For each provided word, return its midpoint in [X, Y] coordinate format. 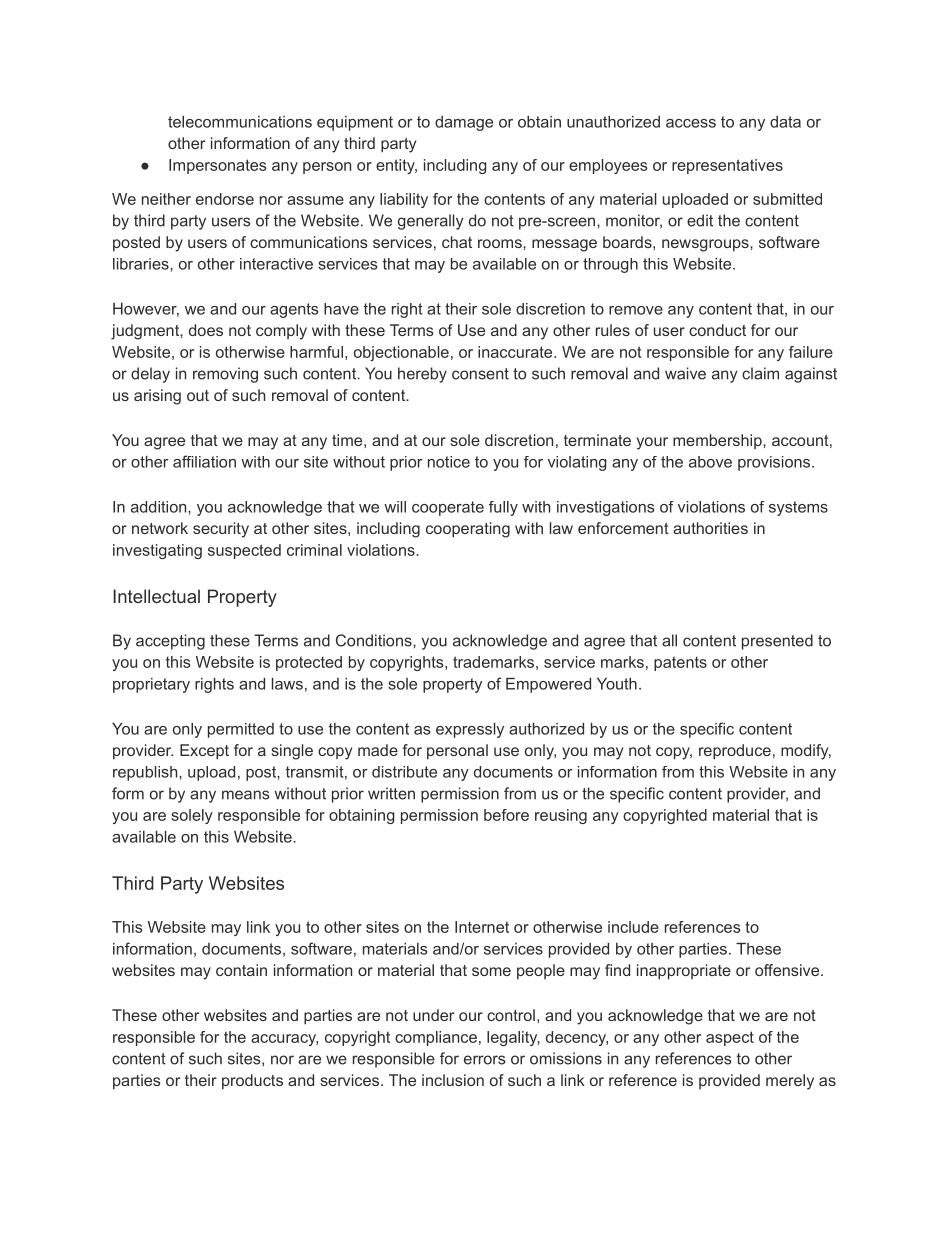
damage [464, 123]
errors [485, 1060]
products [252, 1082]
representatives [727, 166]
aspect [730, 1038]
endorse [225, 199]
